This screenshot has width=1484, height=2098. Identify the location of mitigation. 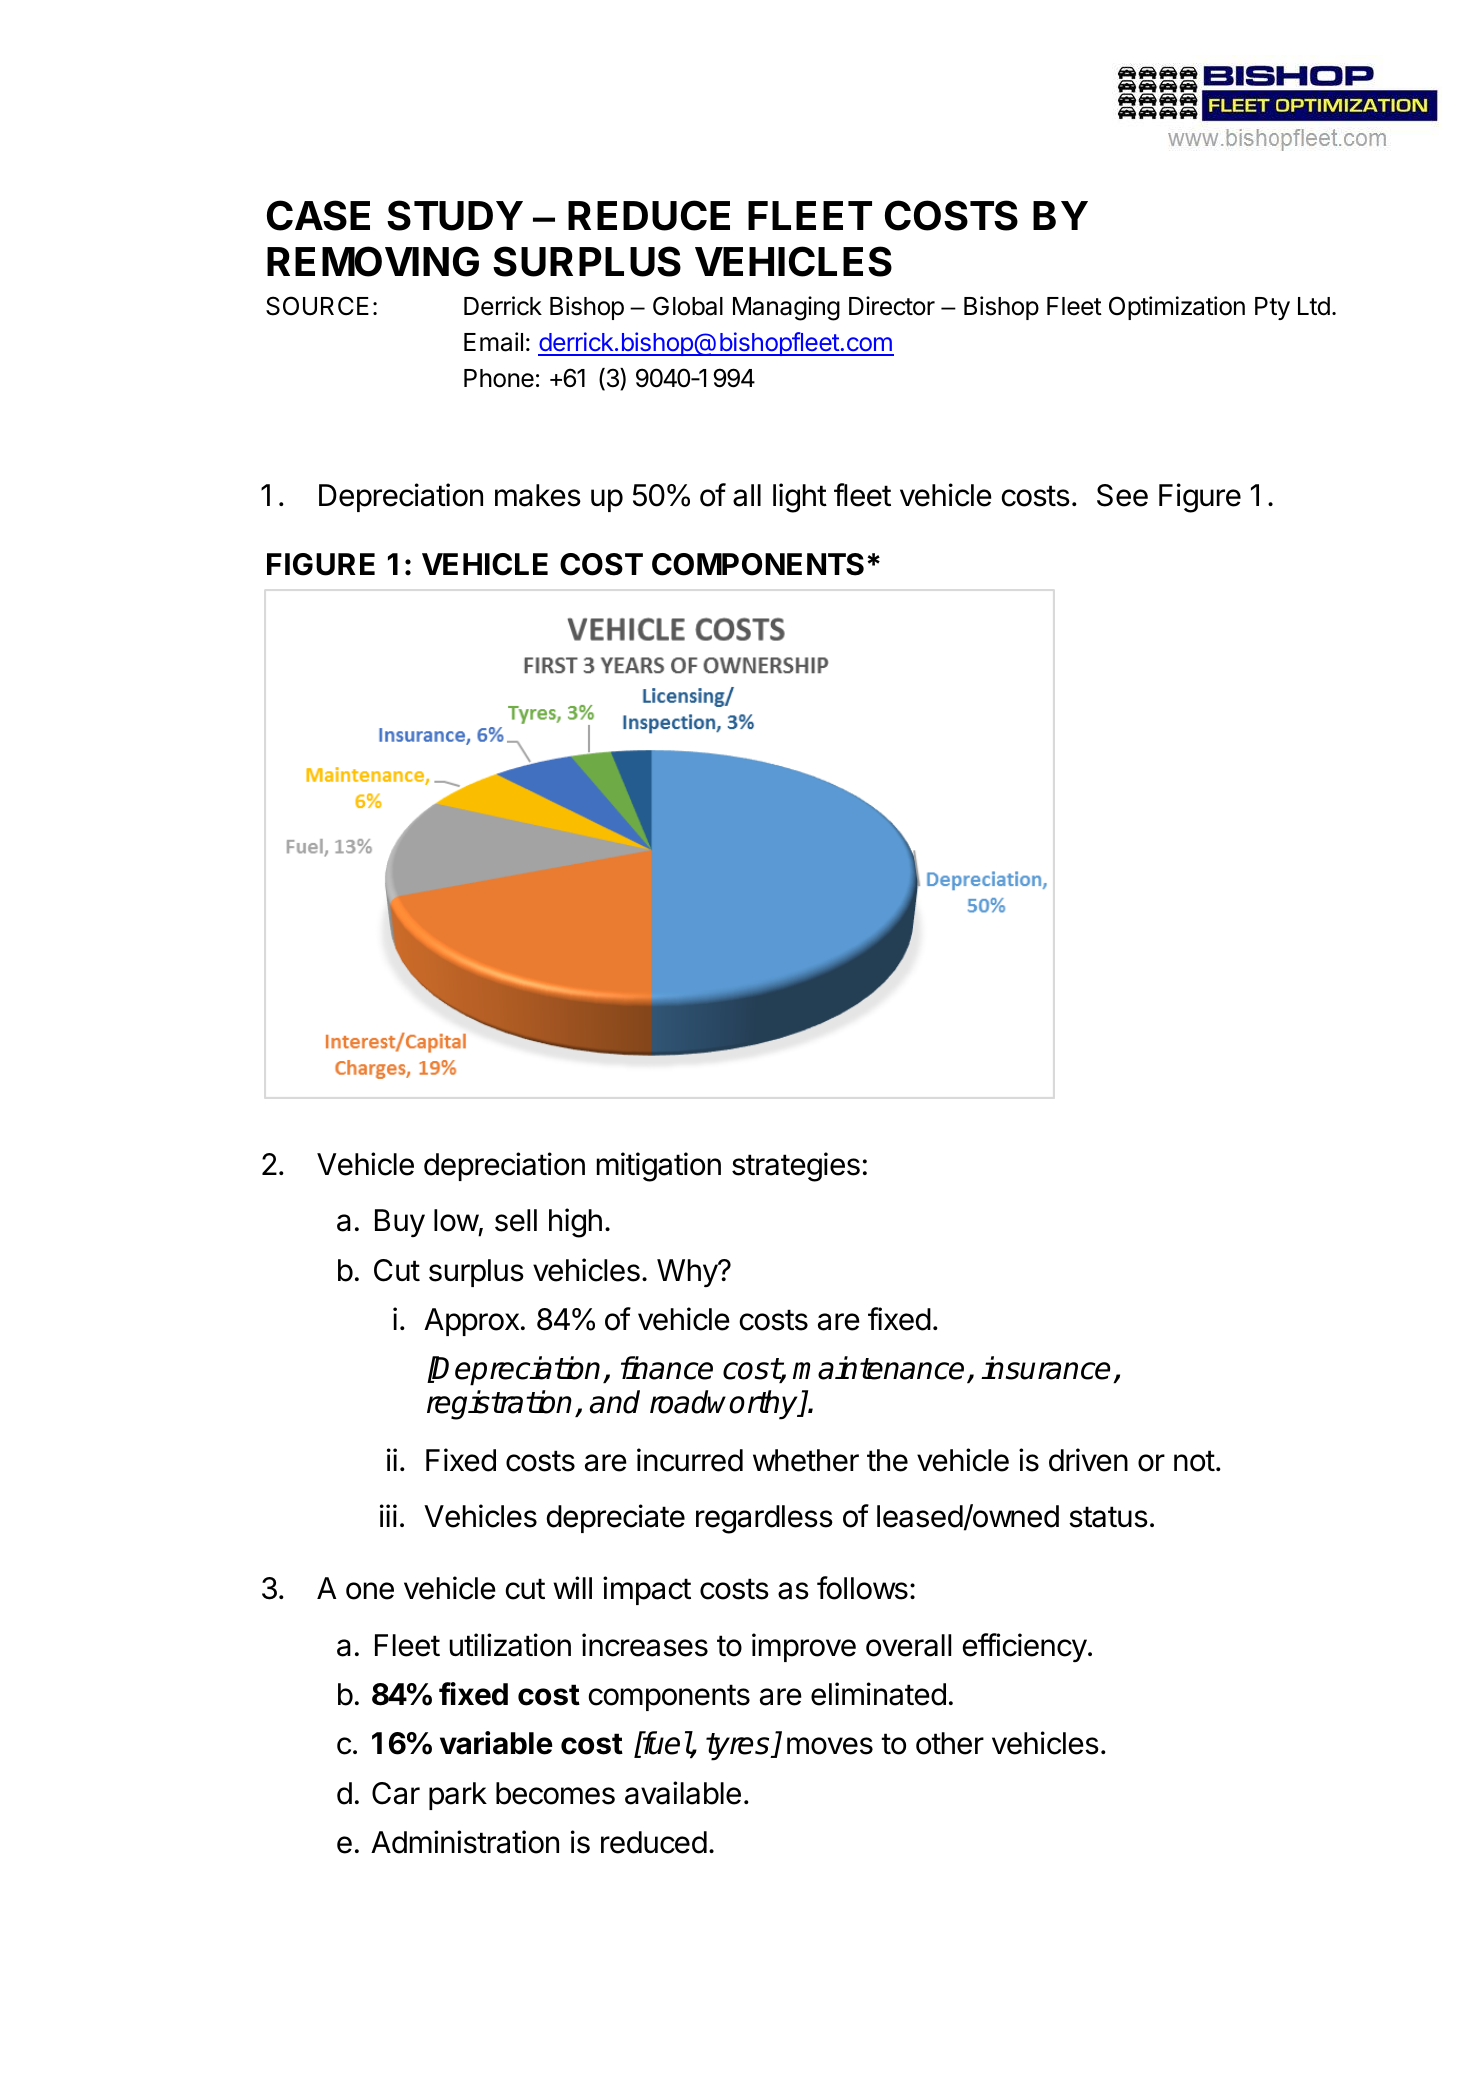
(659, 1167).
